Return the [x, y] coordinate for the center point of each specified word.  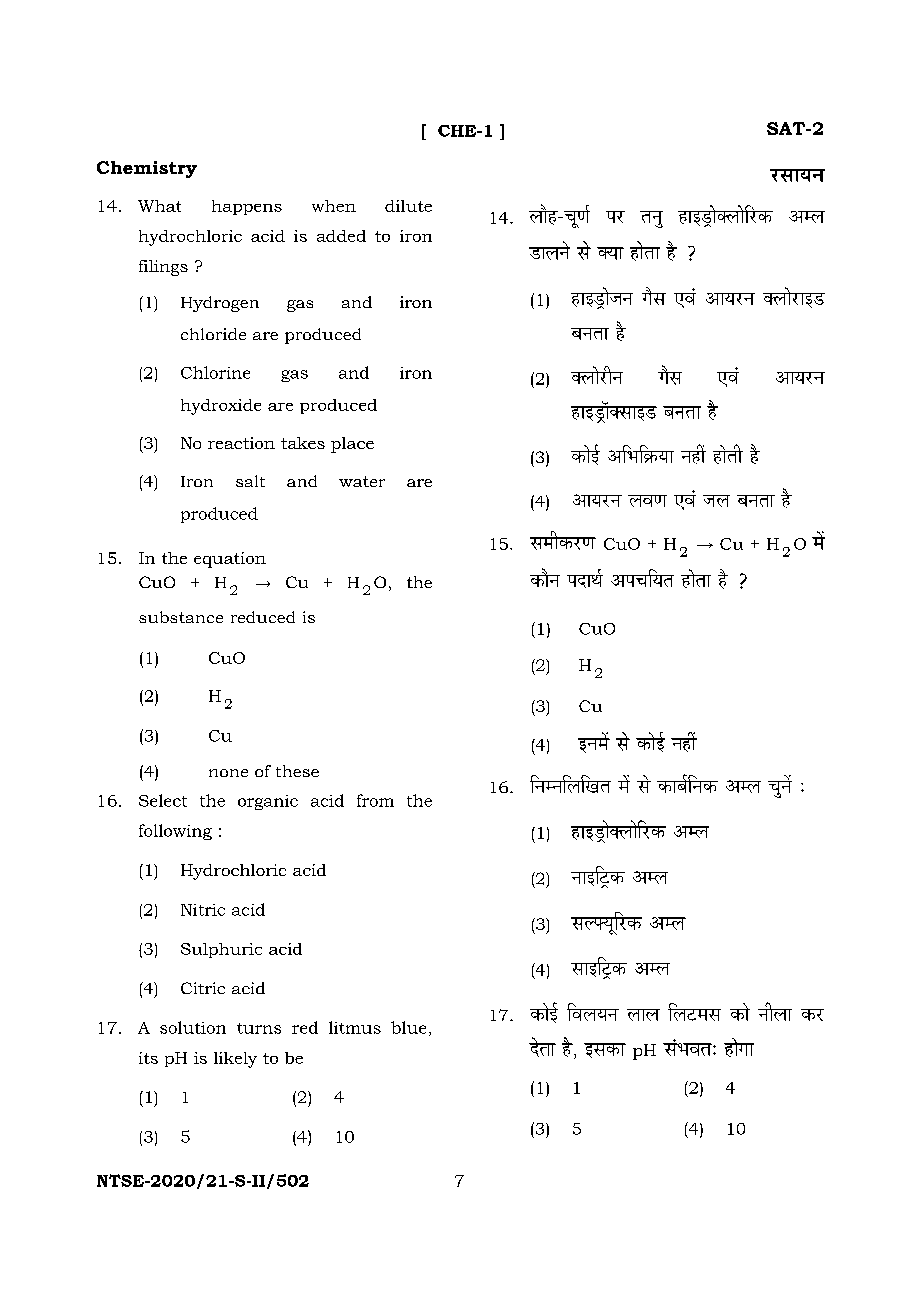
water [362, 481]
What [159, 206]
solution [193, 1027]
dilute [408, 206]
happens [247, 207]
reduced [263, 617]
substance [181, 617]
